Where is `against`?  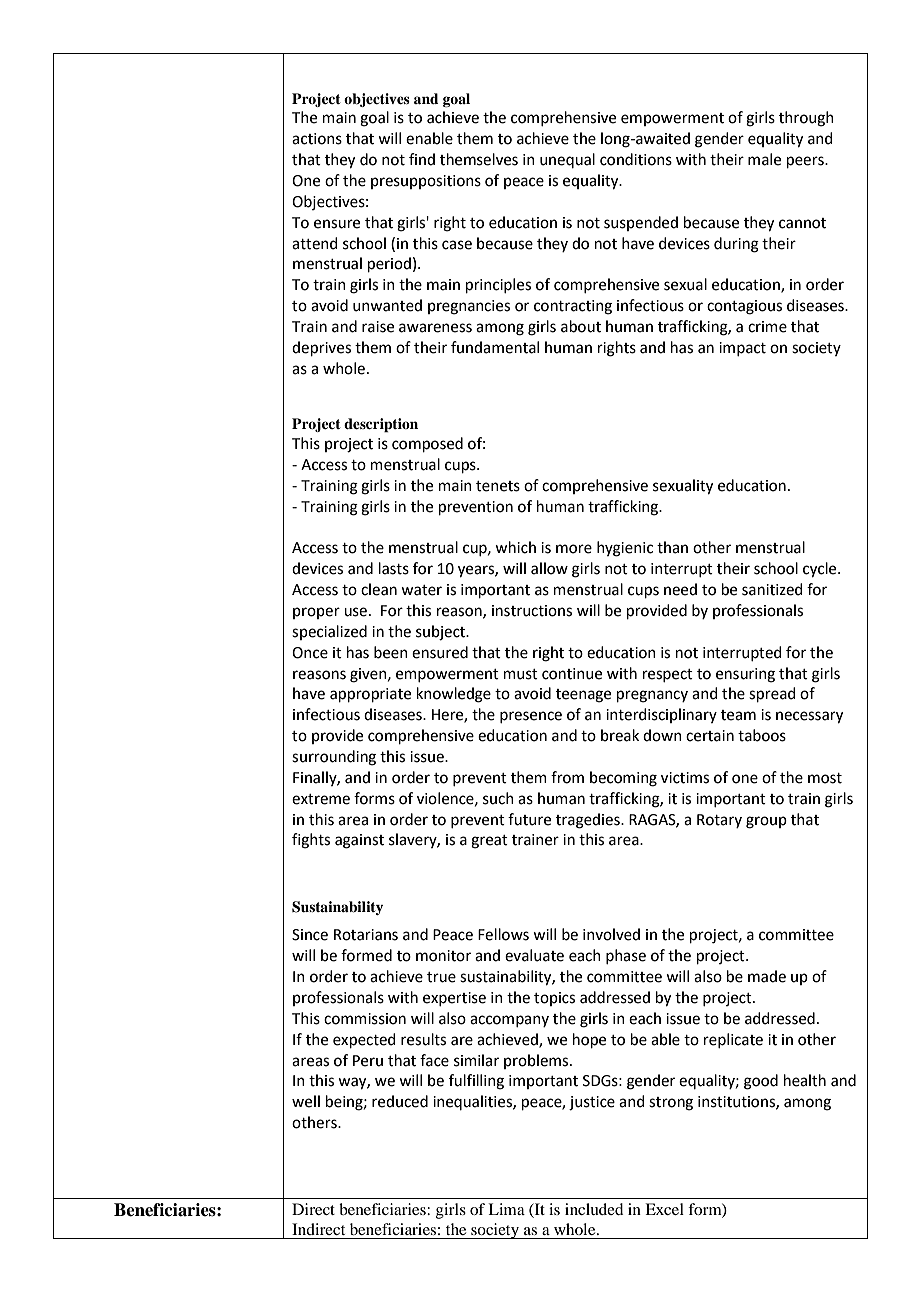 against is located at coordinates (359, 841).
